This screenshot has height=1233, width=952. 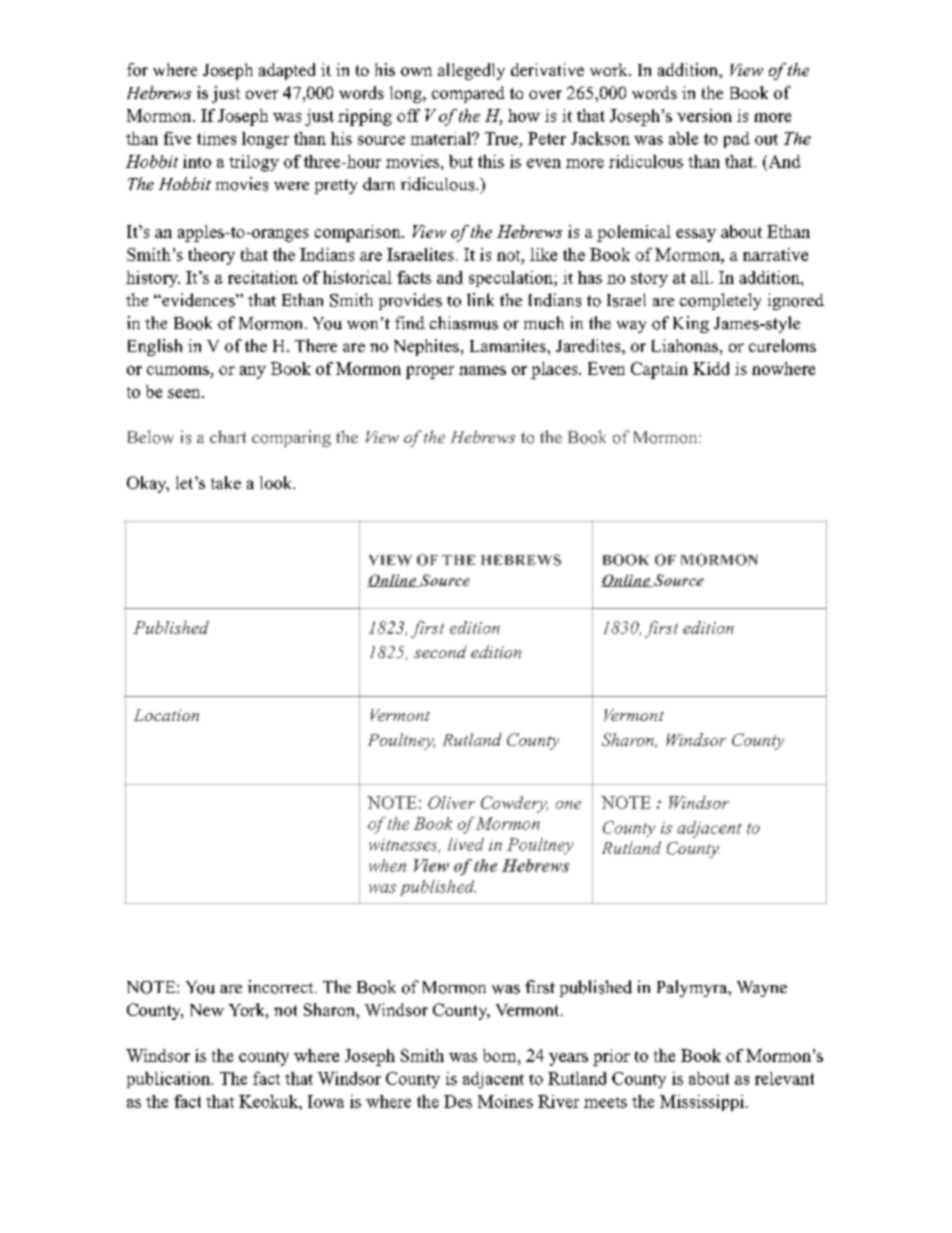 What do you see at coordinates (711, 368) in the screenshot?
I see `Kidd` at bounding box center [711, 368].
